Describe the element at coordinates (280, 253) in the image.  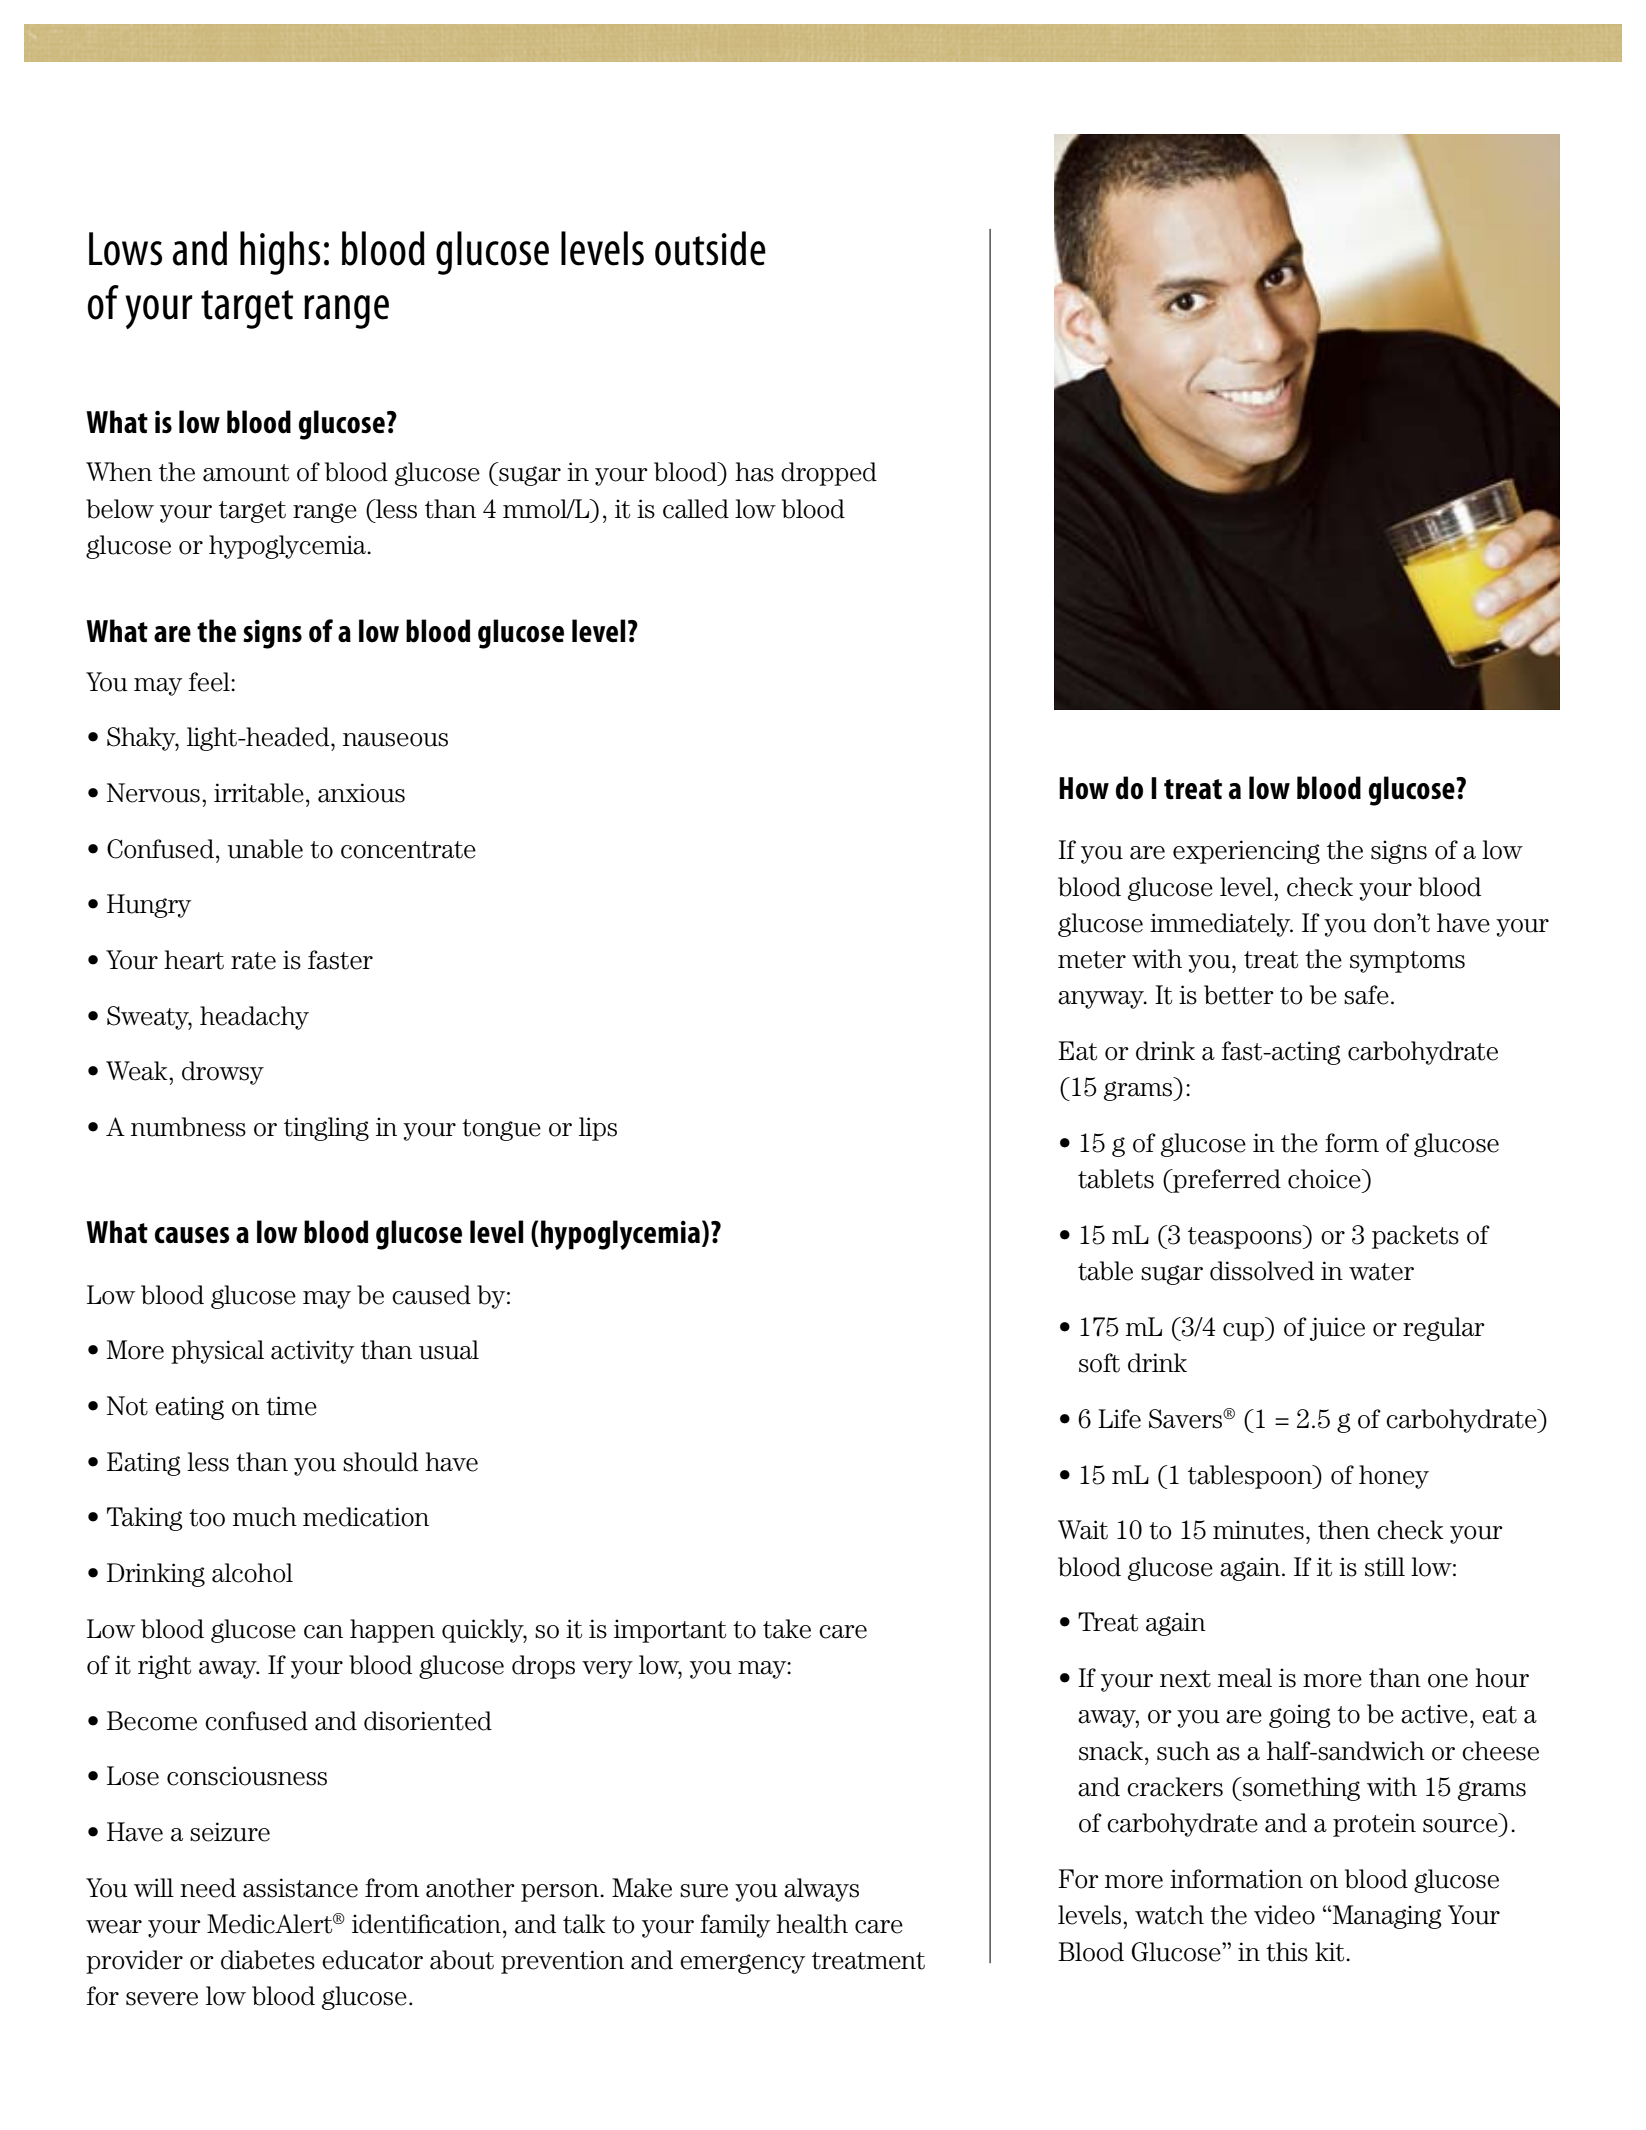
I see `highs` at that location.
